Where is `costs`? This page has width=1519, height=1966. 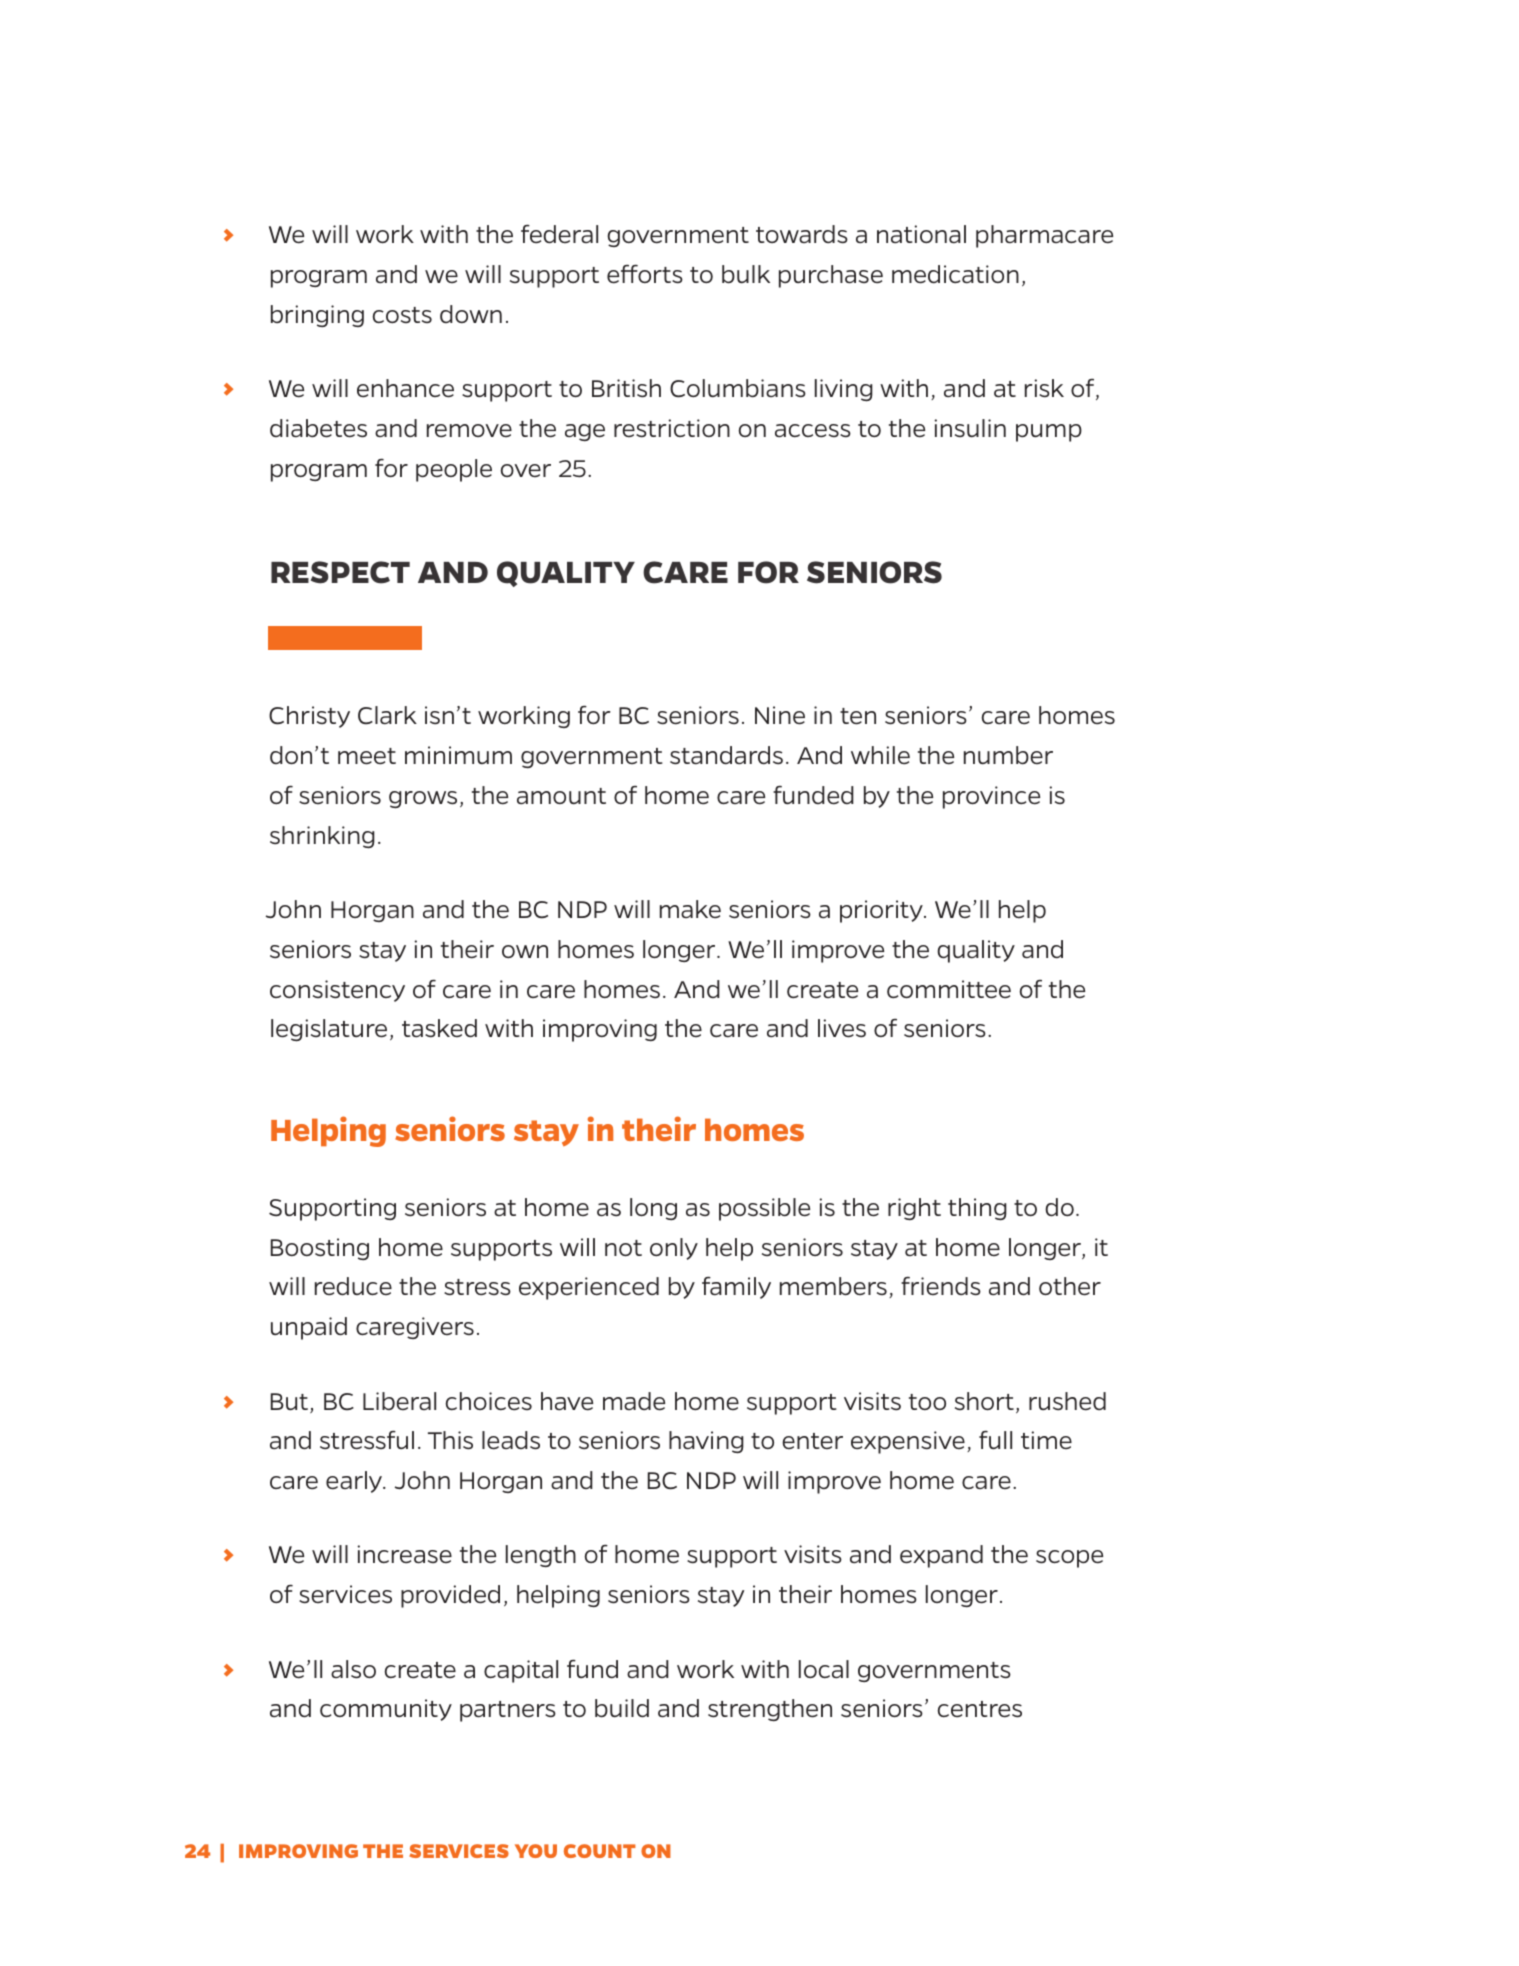
costs is located at coordinates (402, 315).
